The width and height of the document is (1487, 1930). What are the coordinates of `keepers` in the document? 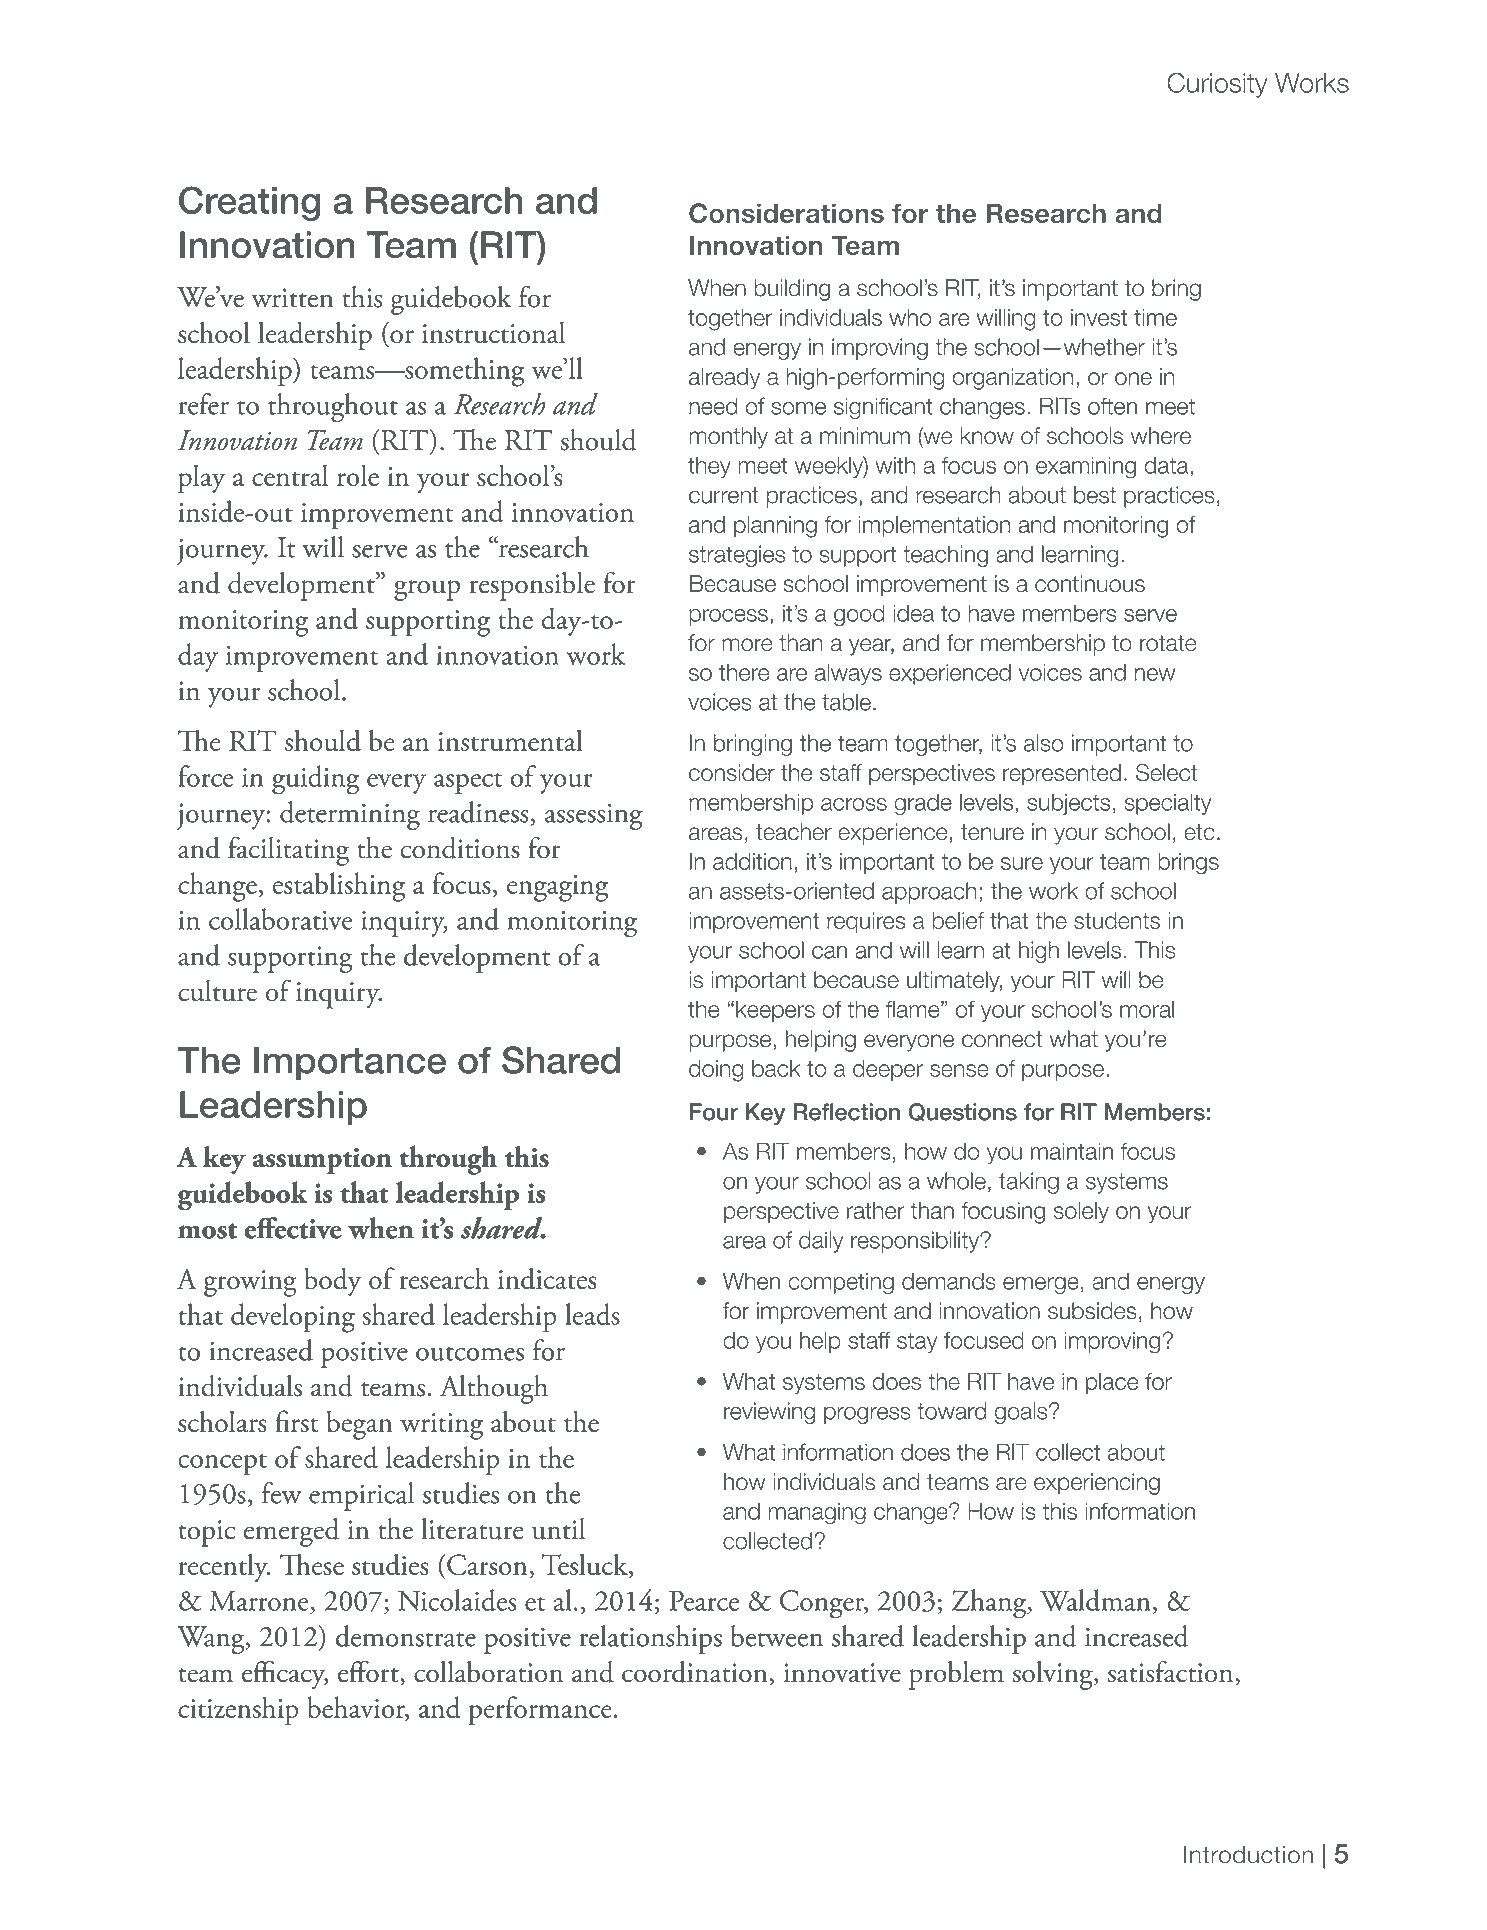 It's located at (775, 1011).
